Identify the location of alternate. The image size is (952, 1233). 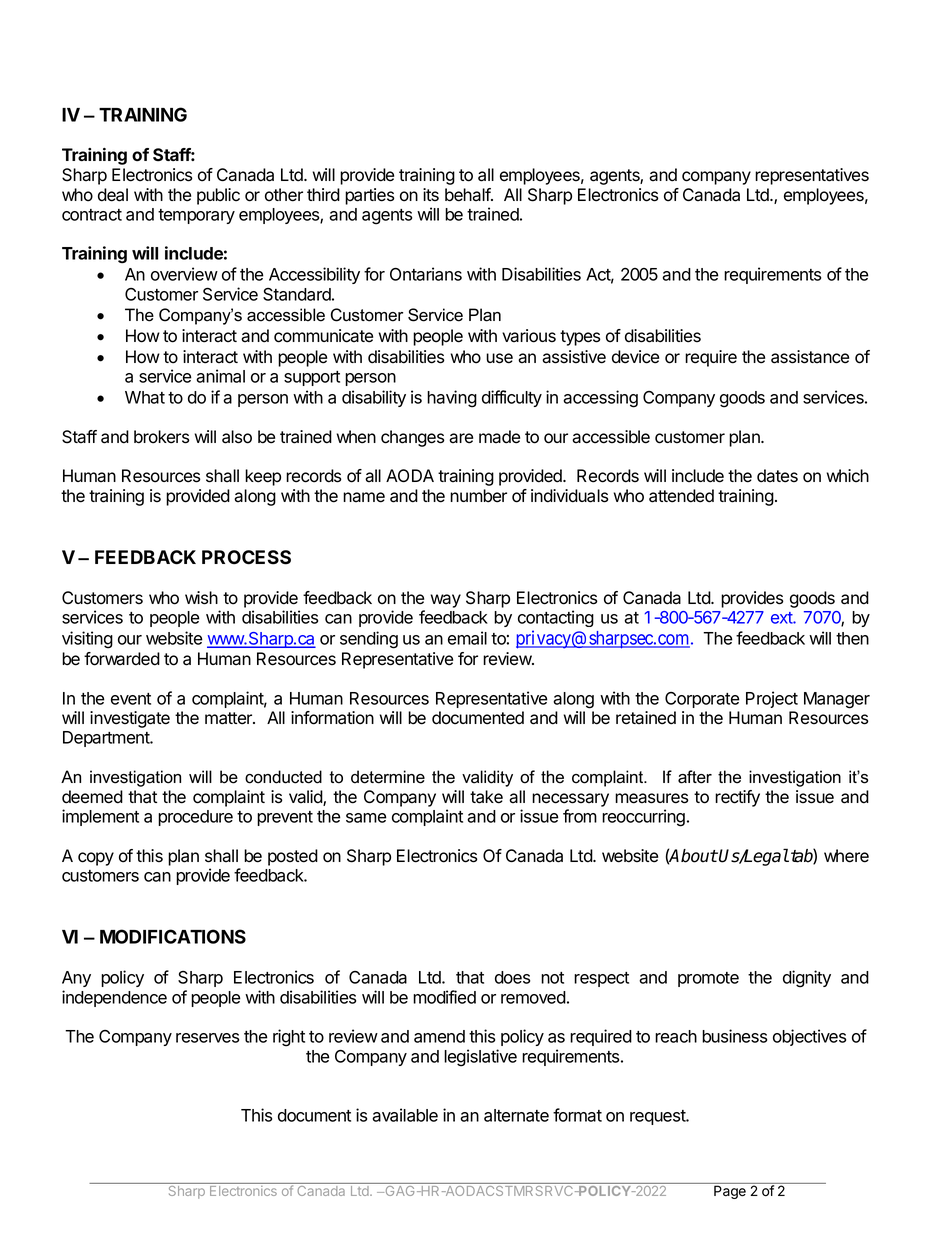
(516, 1115).
